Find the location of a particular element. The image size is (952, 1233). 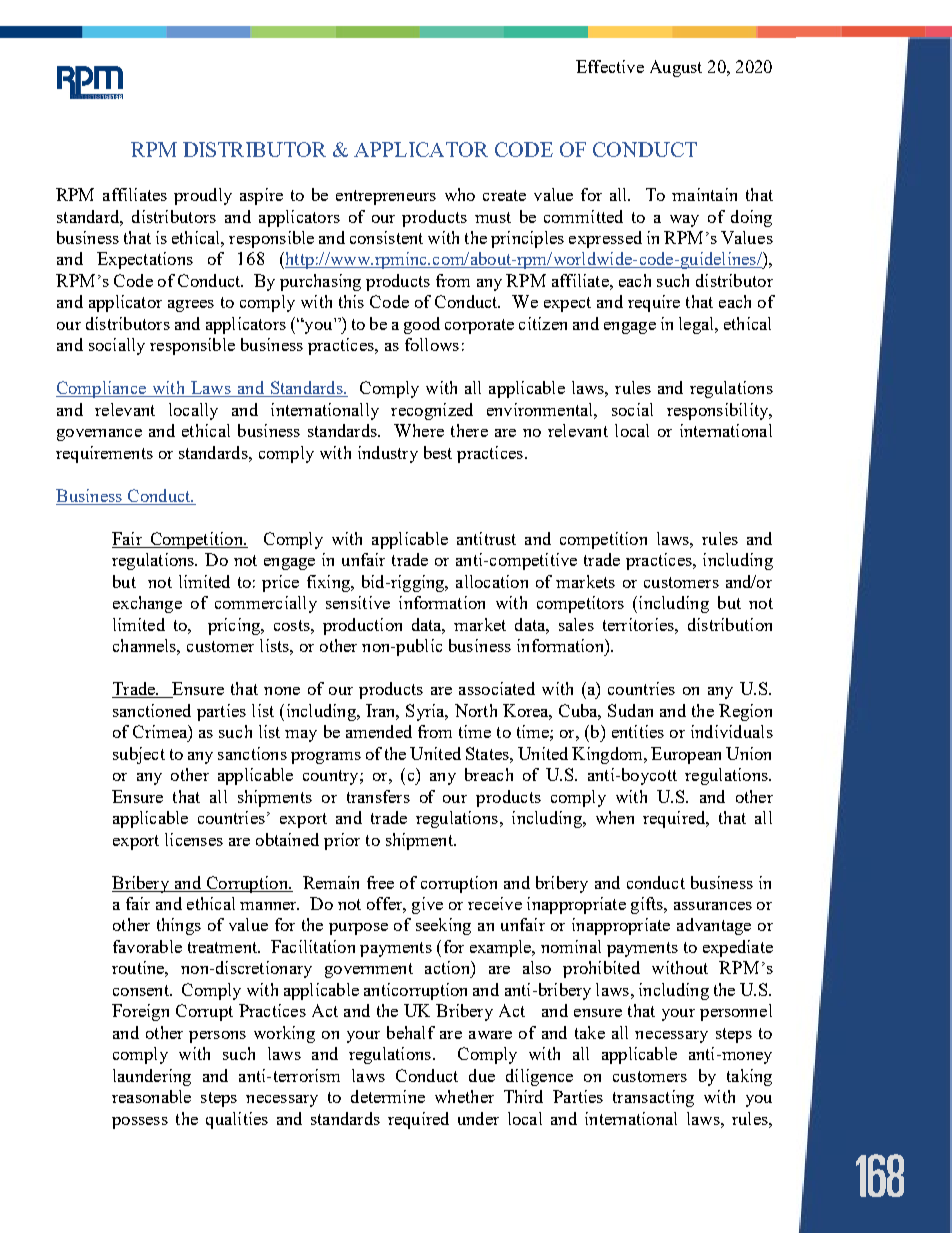

August is located at coordinates (676, 68).
